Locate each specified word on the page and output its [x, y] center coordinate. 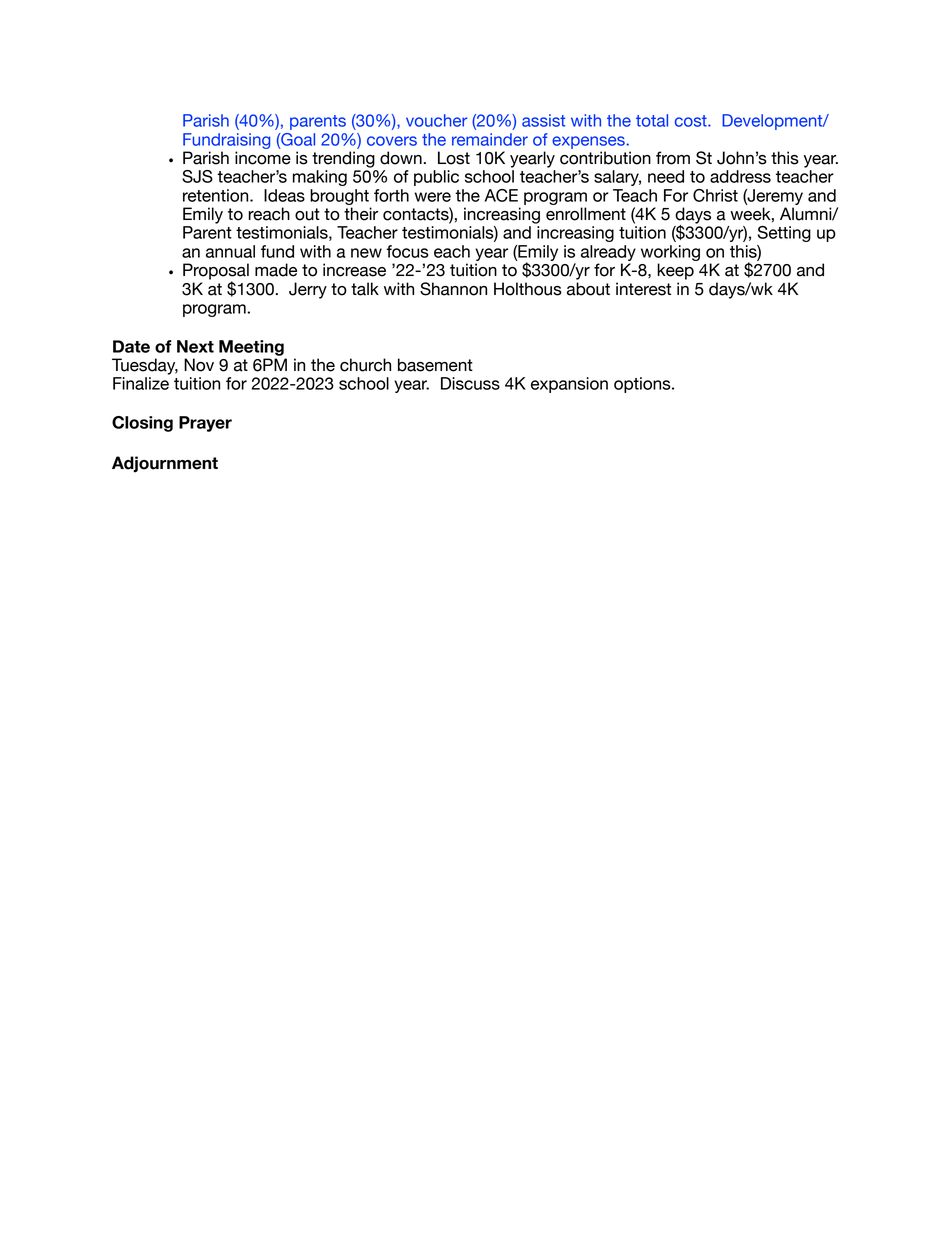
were [433, 197]
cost [692, 121]
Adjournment [165, 464]
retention [217, 195]
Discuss [470, 383]
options [643, 385]
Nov [199, 365]
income [263, 158]
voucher [436, 120]
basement [435, 365]
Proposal [216, 272]
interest [643, 289]
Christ [715, 195]
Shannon [453, 289]
